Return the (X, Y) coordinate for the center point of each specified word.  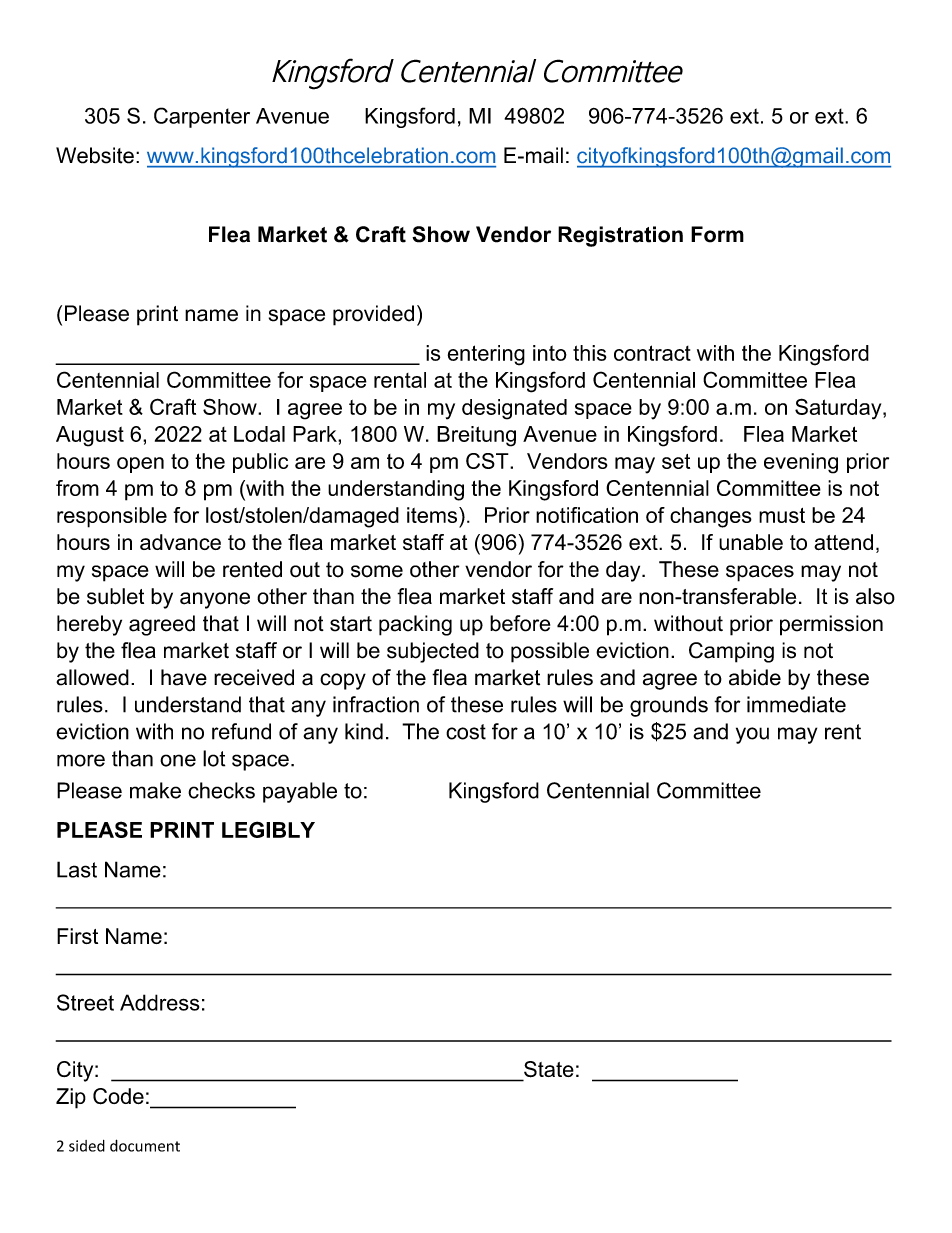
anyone (215, 600)
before (520, 623)
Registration (620, 236)
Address (159, 1002)
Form (717, 234)
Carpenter (202, 117)
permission (831, 625)
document (145, 1145)
